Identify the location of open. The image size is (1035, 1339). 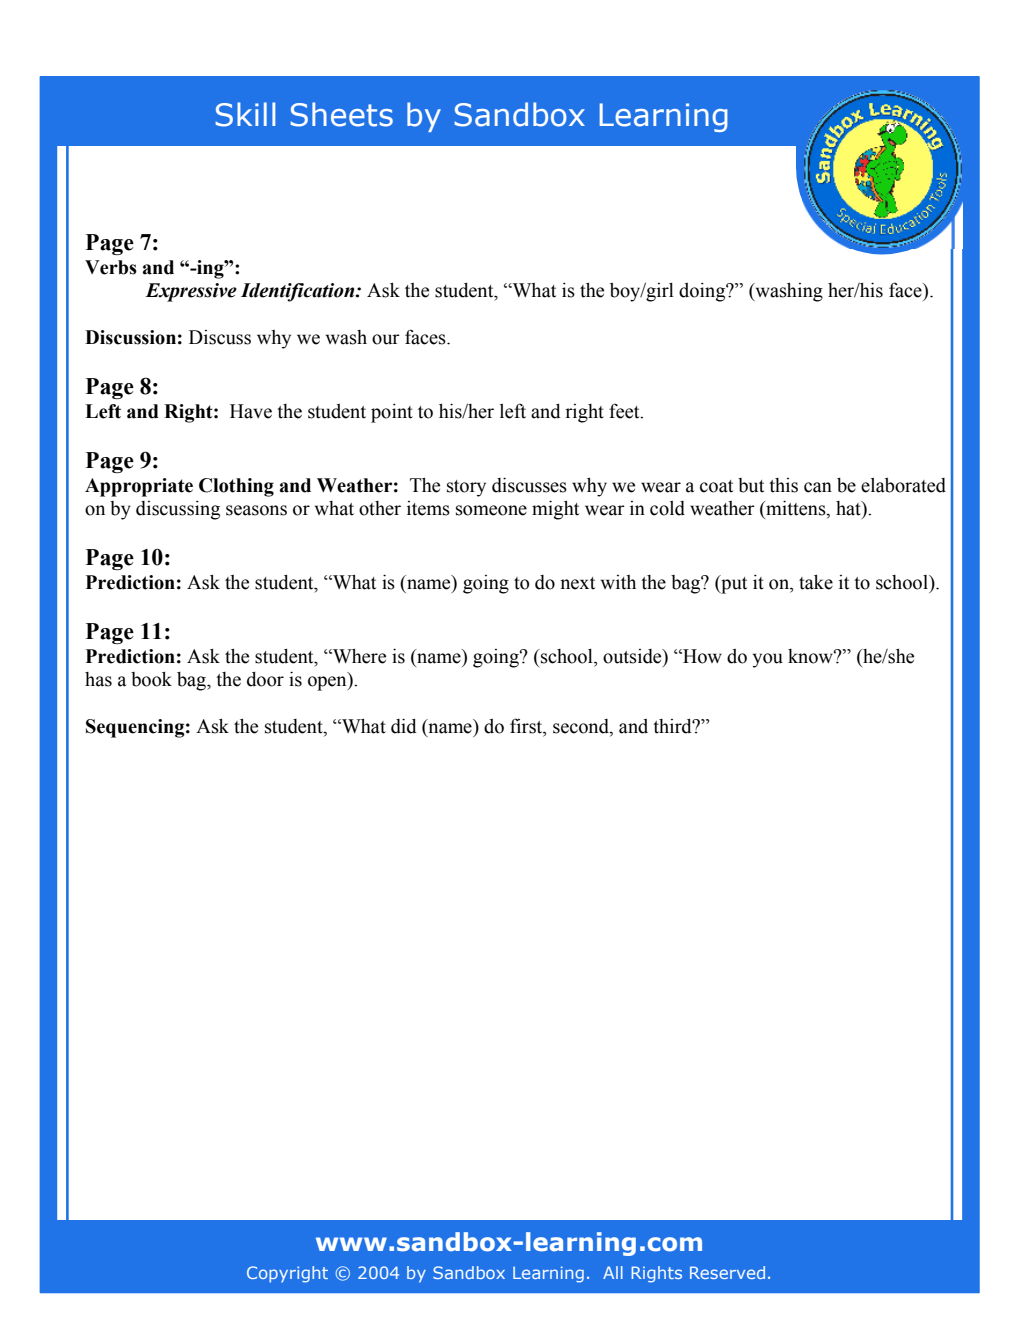
(328, 683).
